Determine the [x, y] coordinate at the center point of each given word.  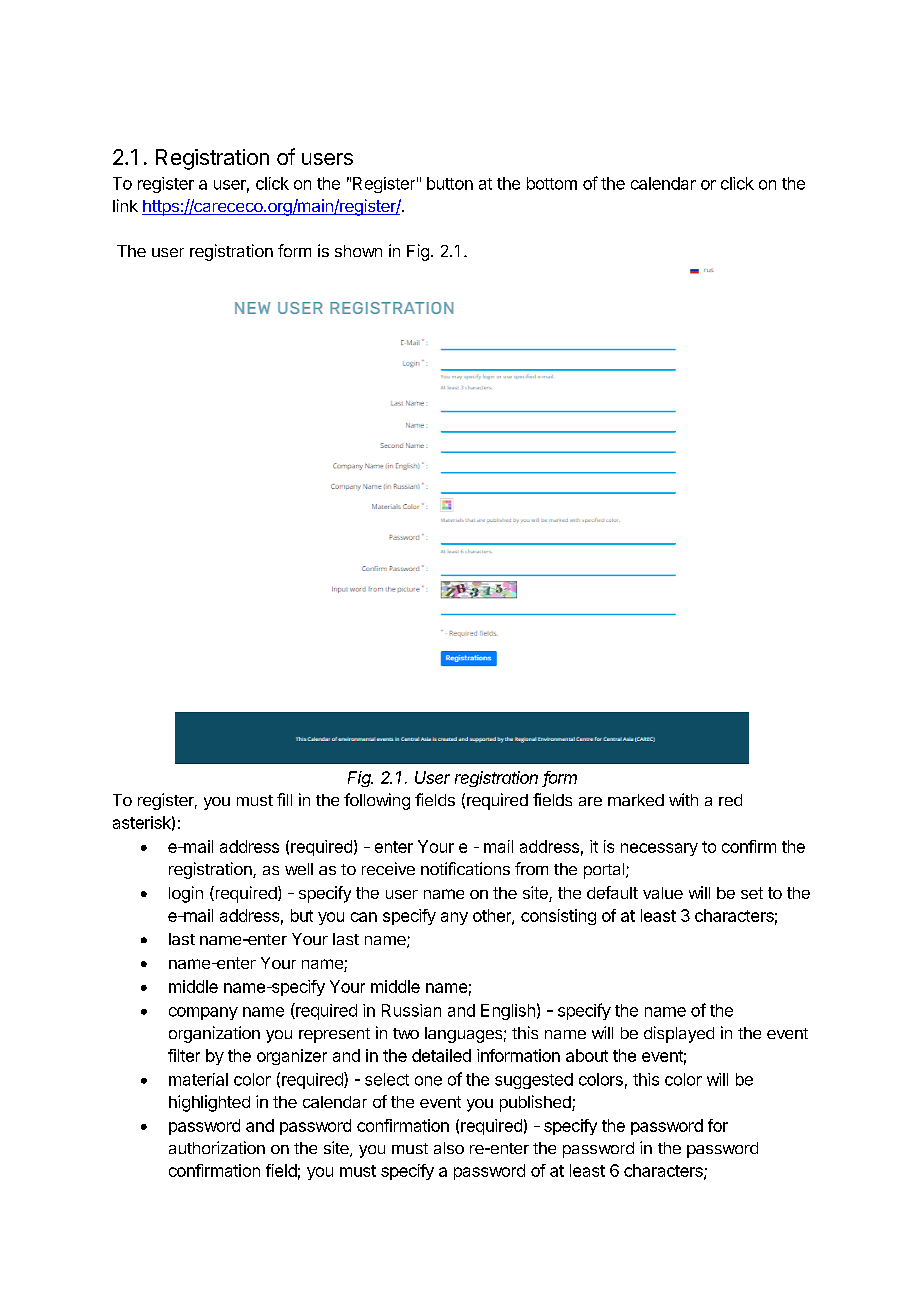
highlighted [209, 1103]
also [449, 1148]
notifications [465, 868]
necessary [659, 849]
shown [358, 251]
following [377, 801]
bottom [552, 183]
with [683, 799]
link [125, 205]
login [186, 894]
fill [284, 799]
